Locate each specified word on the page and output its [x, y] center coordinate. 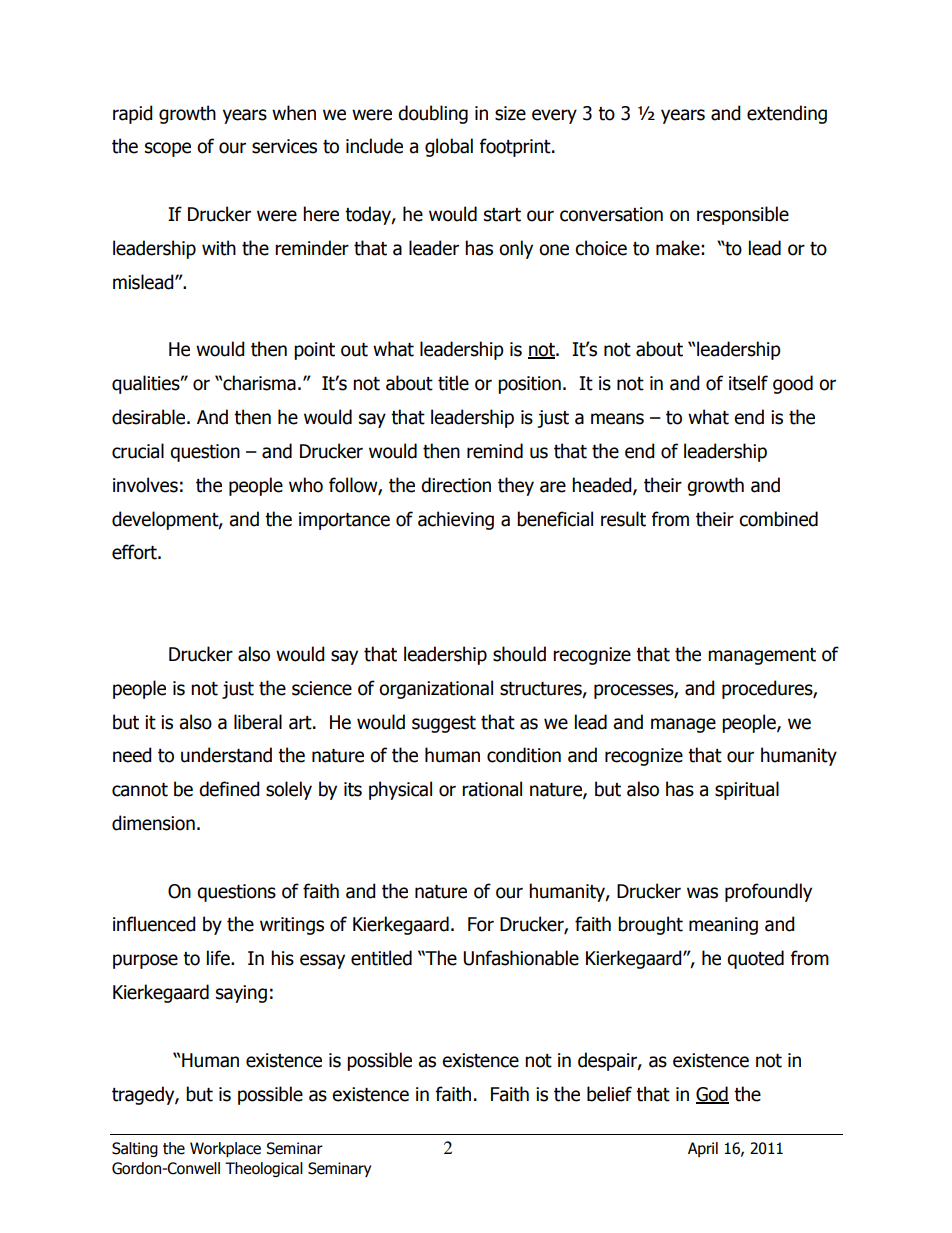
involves [145, 485]
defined [229, 789]
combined [778, 519]
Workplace [225, 1149]
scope [168, 149]
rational [492, 789]
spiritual [747, 790]
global [449, 147]
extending [787, 114]
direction [456, 485]
